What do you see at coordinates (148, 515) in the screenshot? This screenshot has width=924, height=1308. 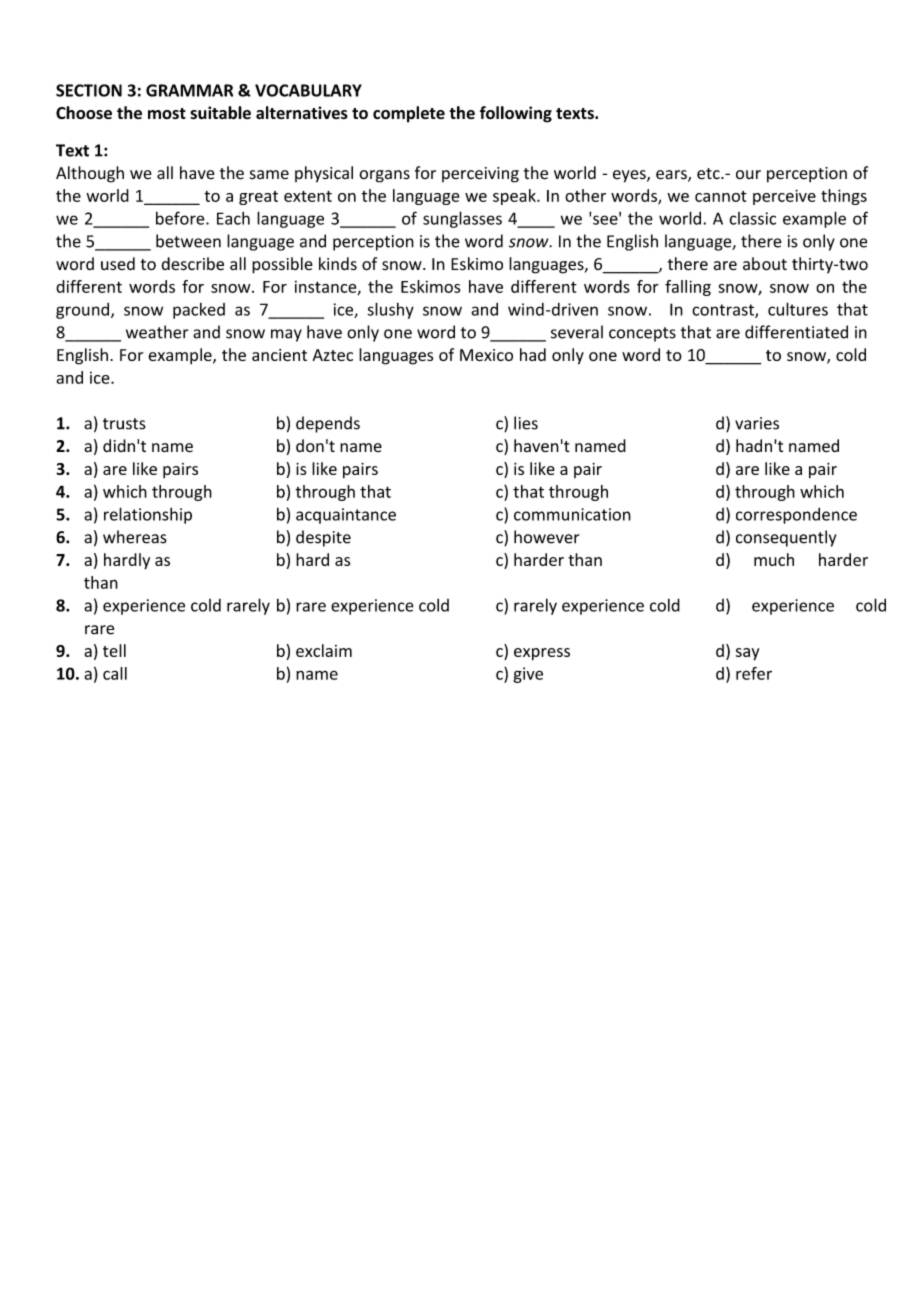 I see `relationship` at bounding box center [148, 515].
